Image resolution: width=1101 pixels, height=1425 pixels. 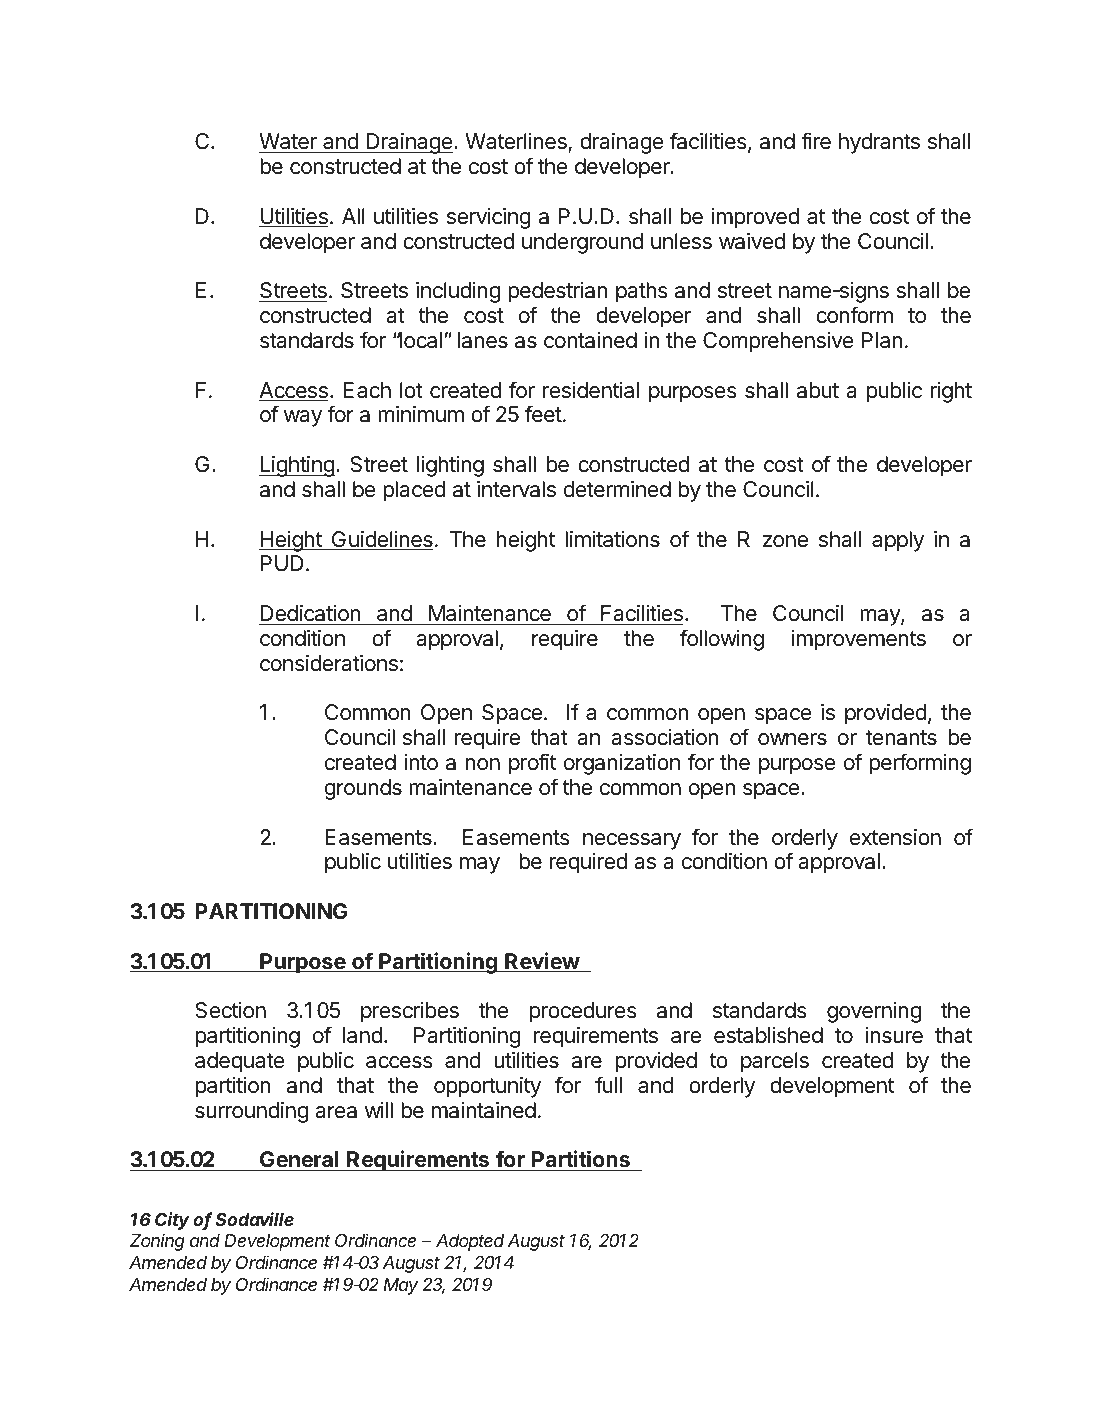 I want to click on underground, so click(x=582, y=243).
